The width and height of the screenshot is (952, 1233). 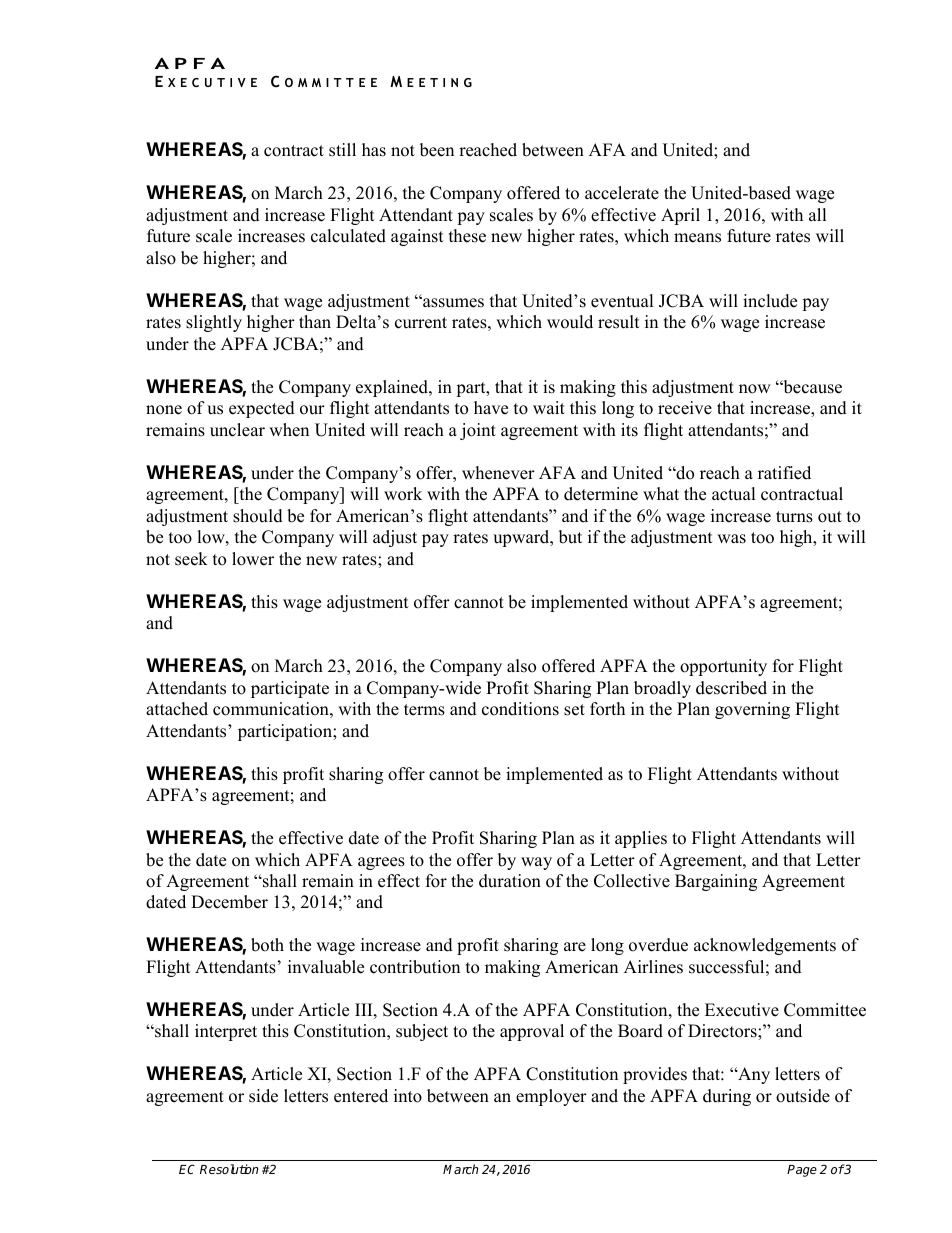 What do you see at coordinates (177, 709) in the screenshot?
I see `attached` at bounding box center [177, 709].
